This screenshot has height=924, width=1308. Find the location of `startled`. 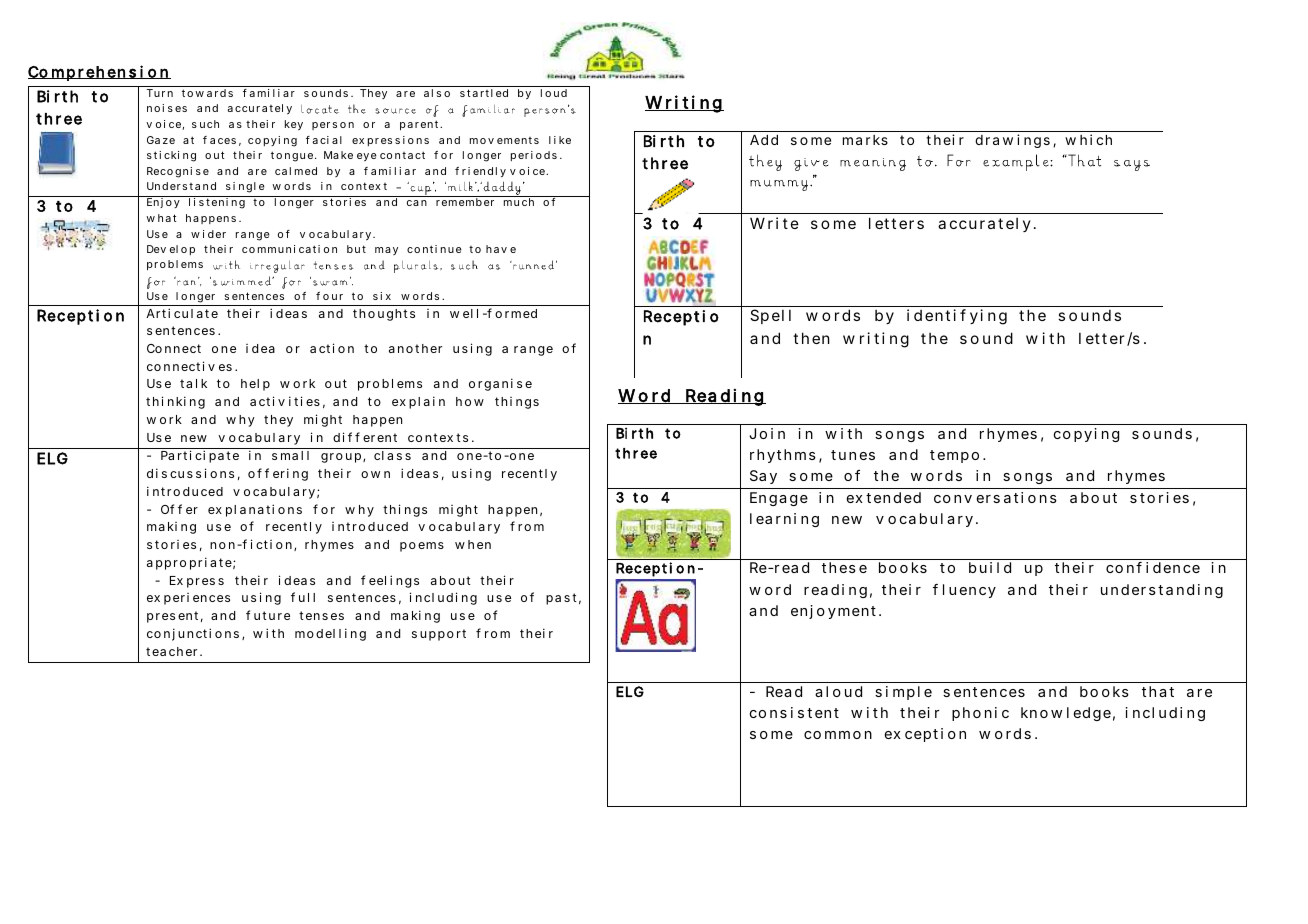

startled is located at coordinates (484, 93).
